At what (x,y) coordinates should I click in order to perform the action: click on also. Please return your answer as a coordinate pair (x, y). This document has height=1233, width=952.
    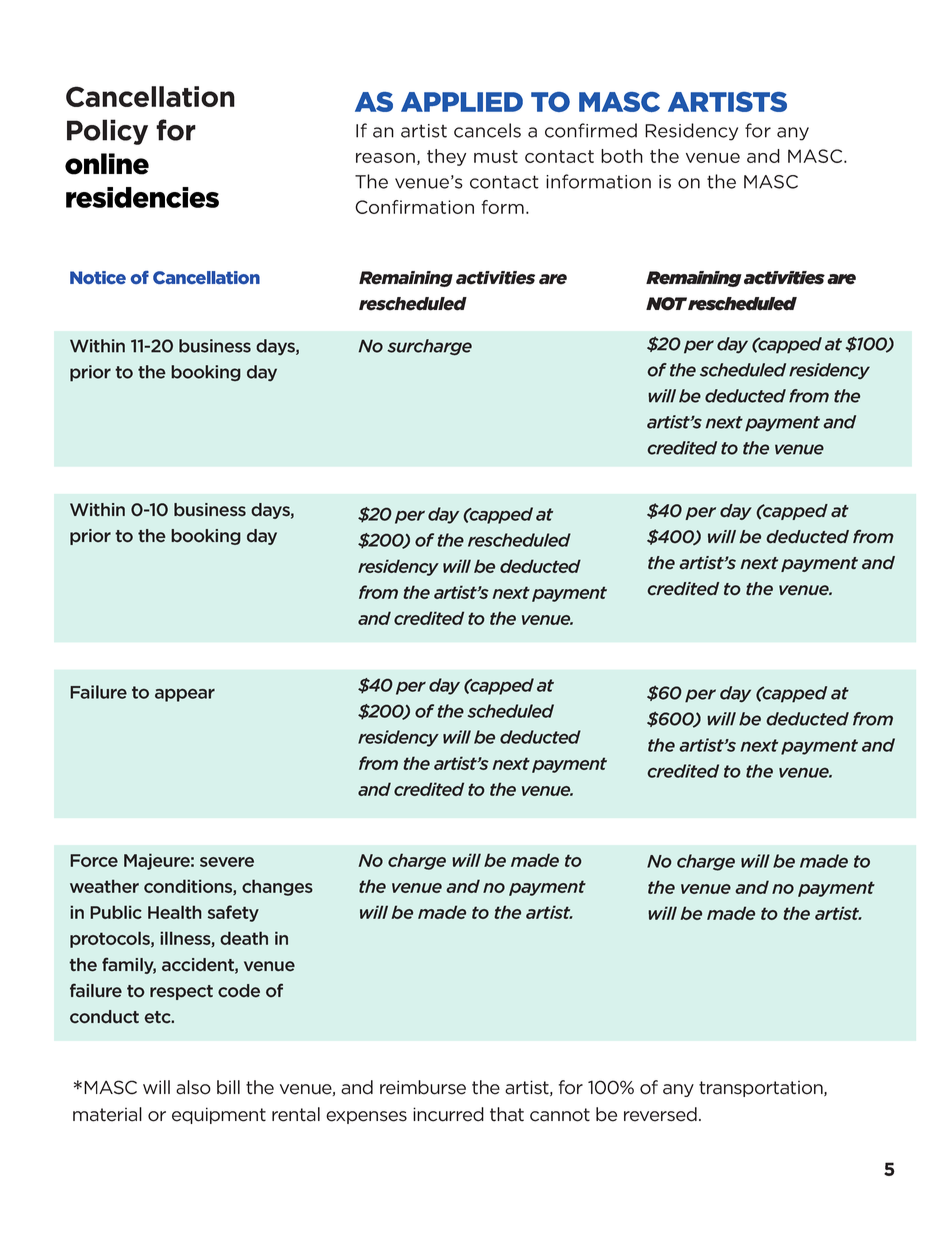
    Looking at the image, I should click on (193, 1087).
